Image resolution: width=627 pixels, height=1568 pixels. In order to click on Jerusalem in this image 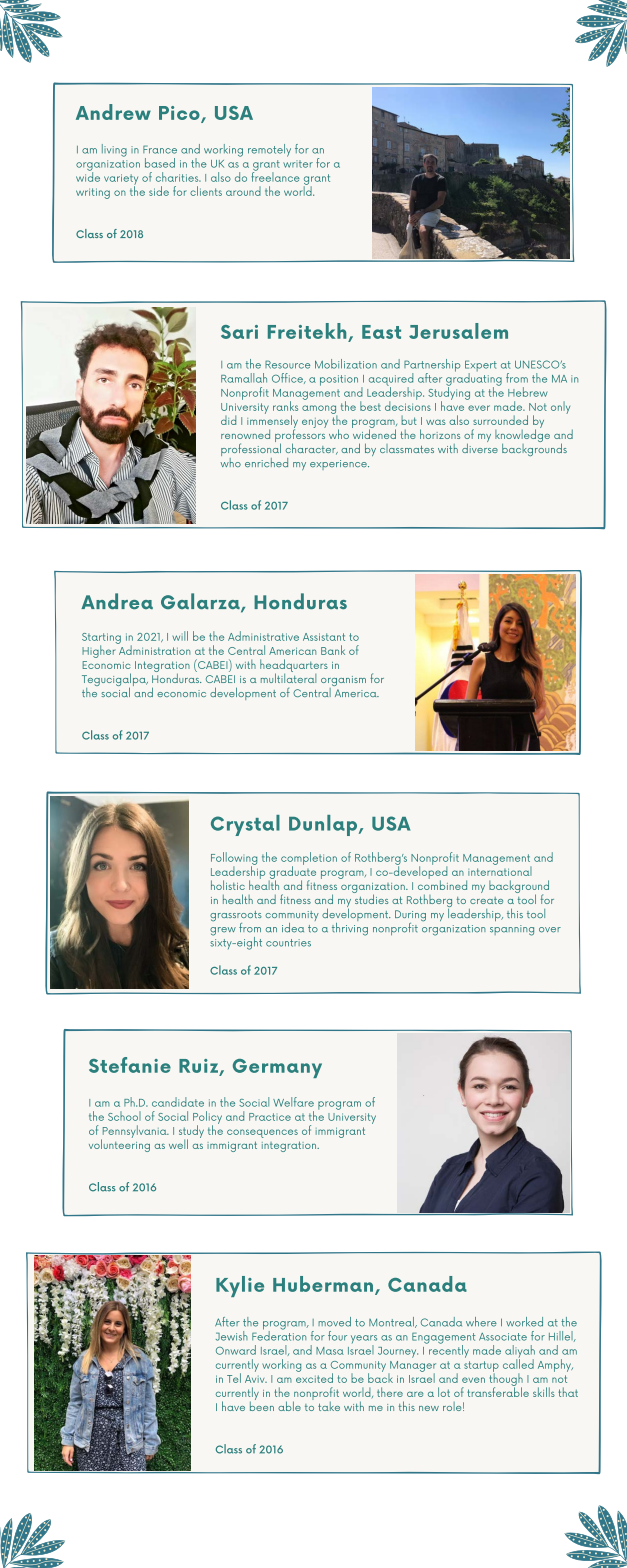, I will do `click(458, 331)`.
